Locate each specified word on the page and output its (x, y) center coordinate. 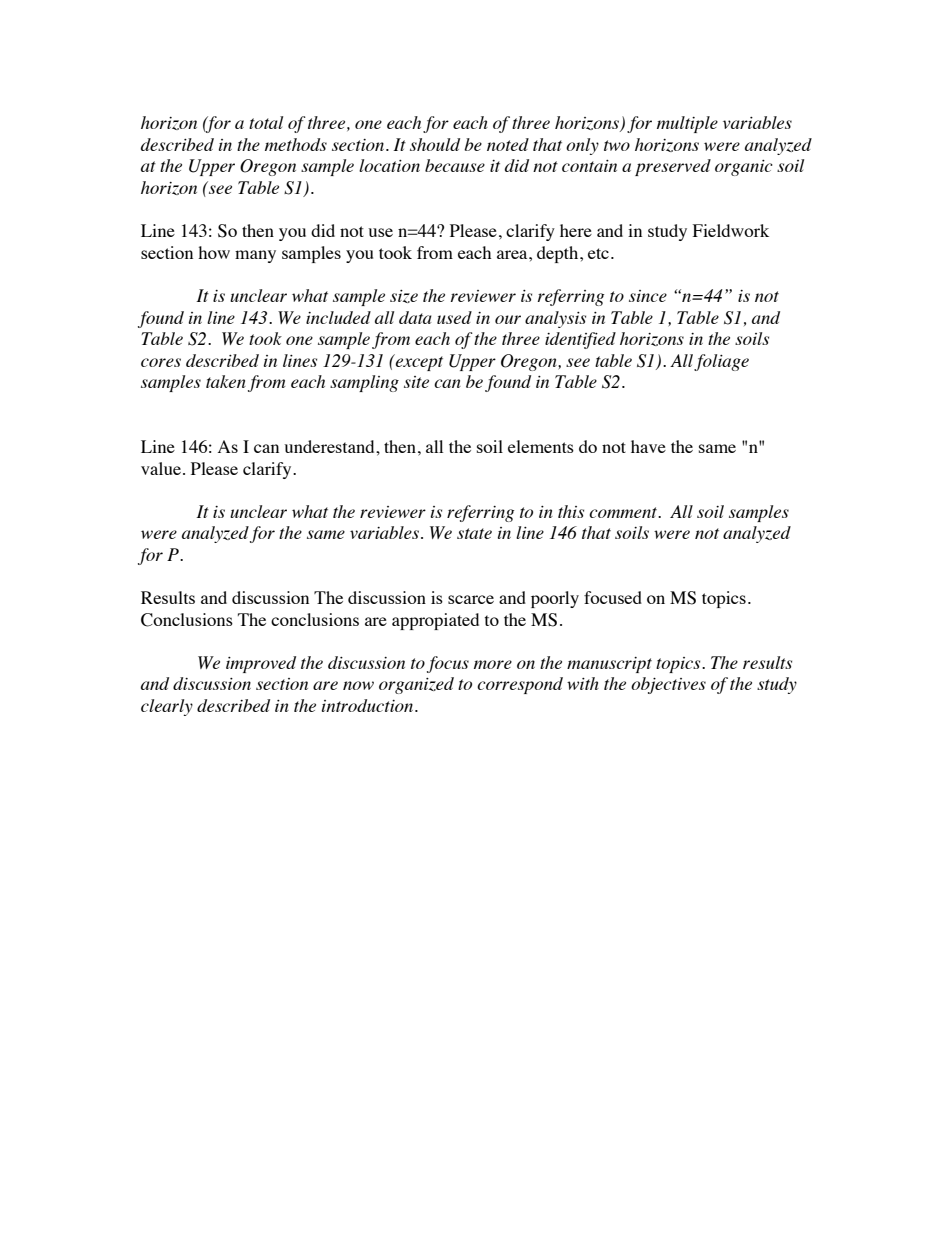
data (415, 317)
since (648, 296)
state (474, 533)
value (161, 468)
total (266, 122)
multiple (687, 124)
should (435, 144)
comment (624, 512)
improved (261, 664)
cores (161, 362)
